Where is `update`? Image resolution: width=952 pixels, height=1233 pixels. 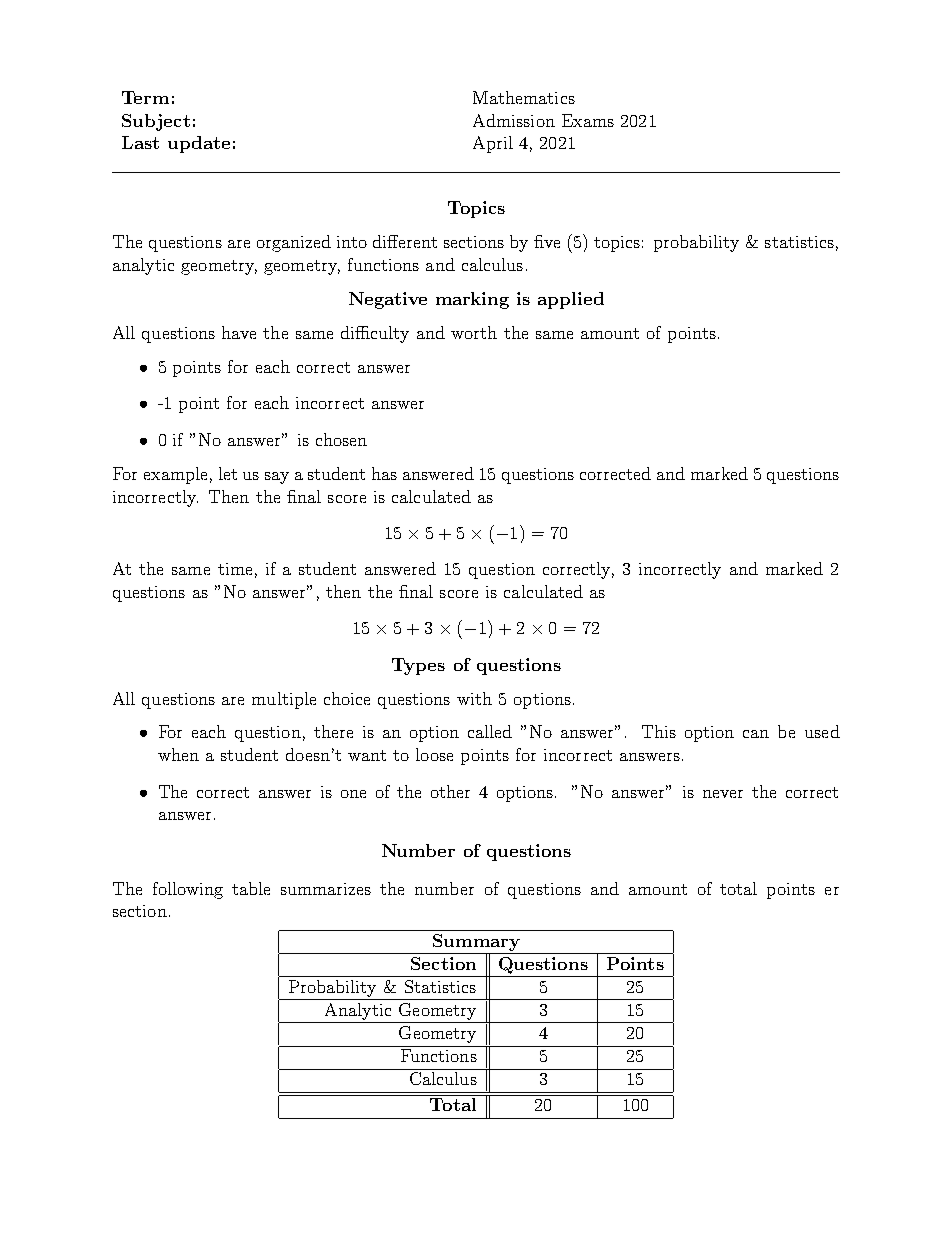
update is located at coordinates (199, 144).
